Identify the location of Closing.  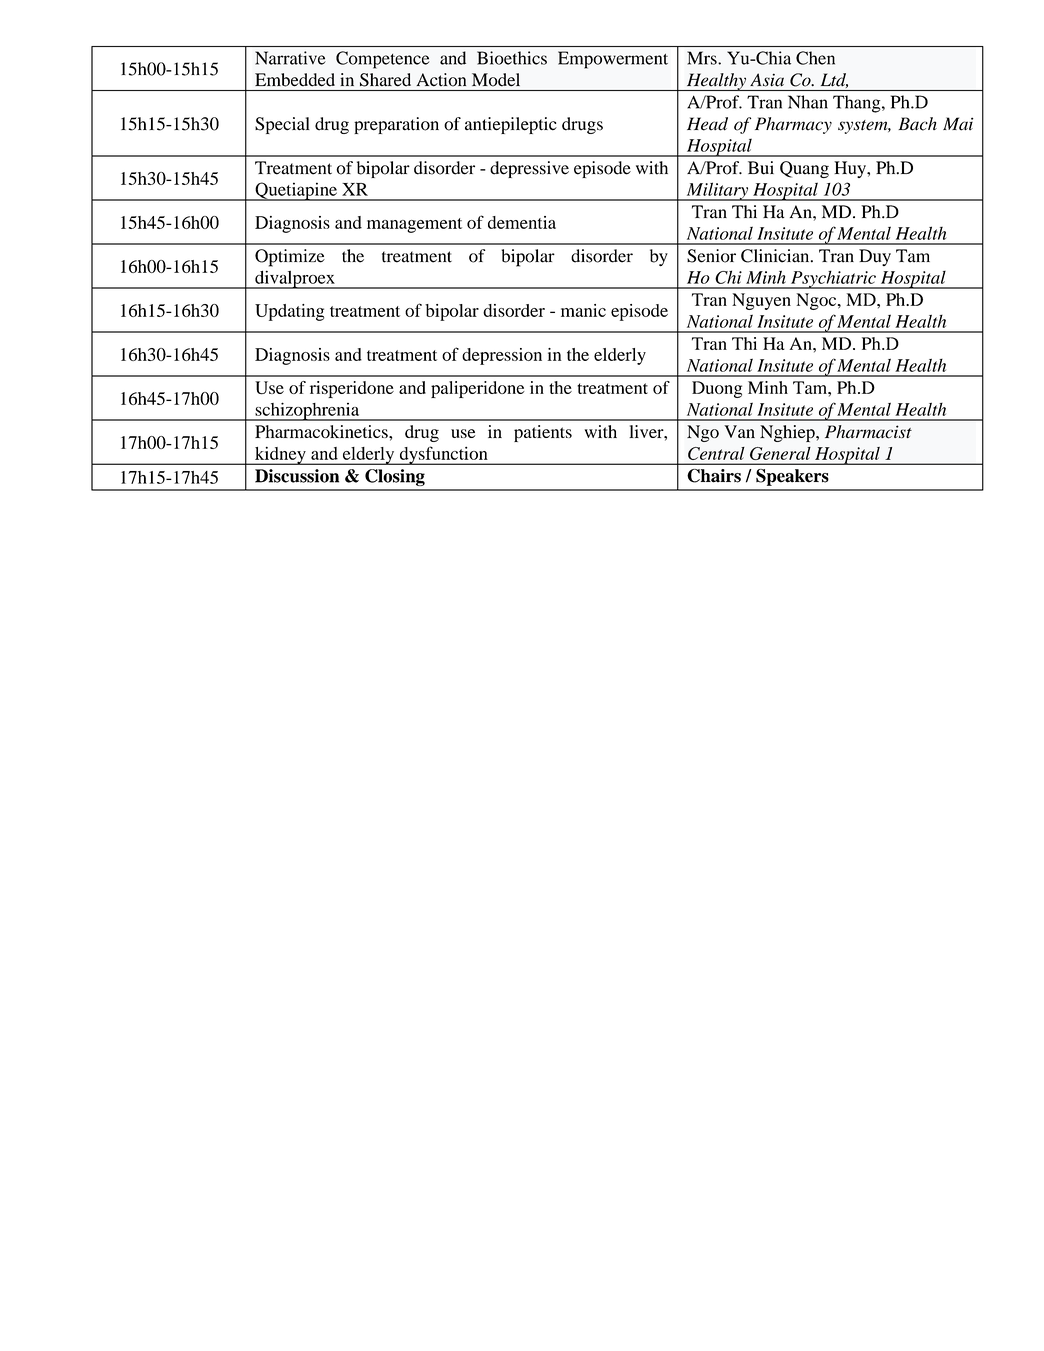
(395, 477).
